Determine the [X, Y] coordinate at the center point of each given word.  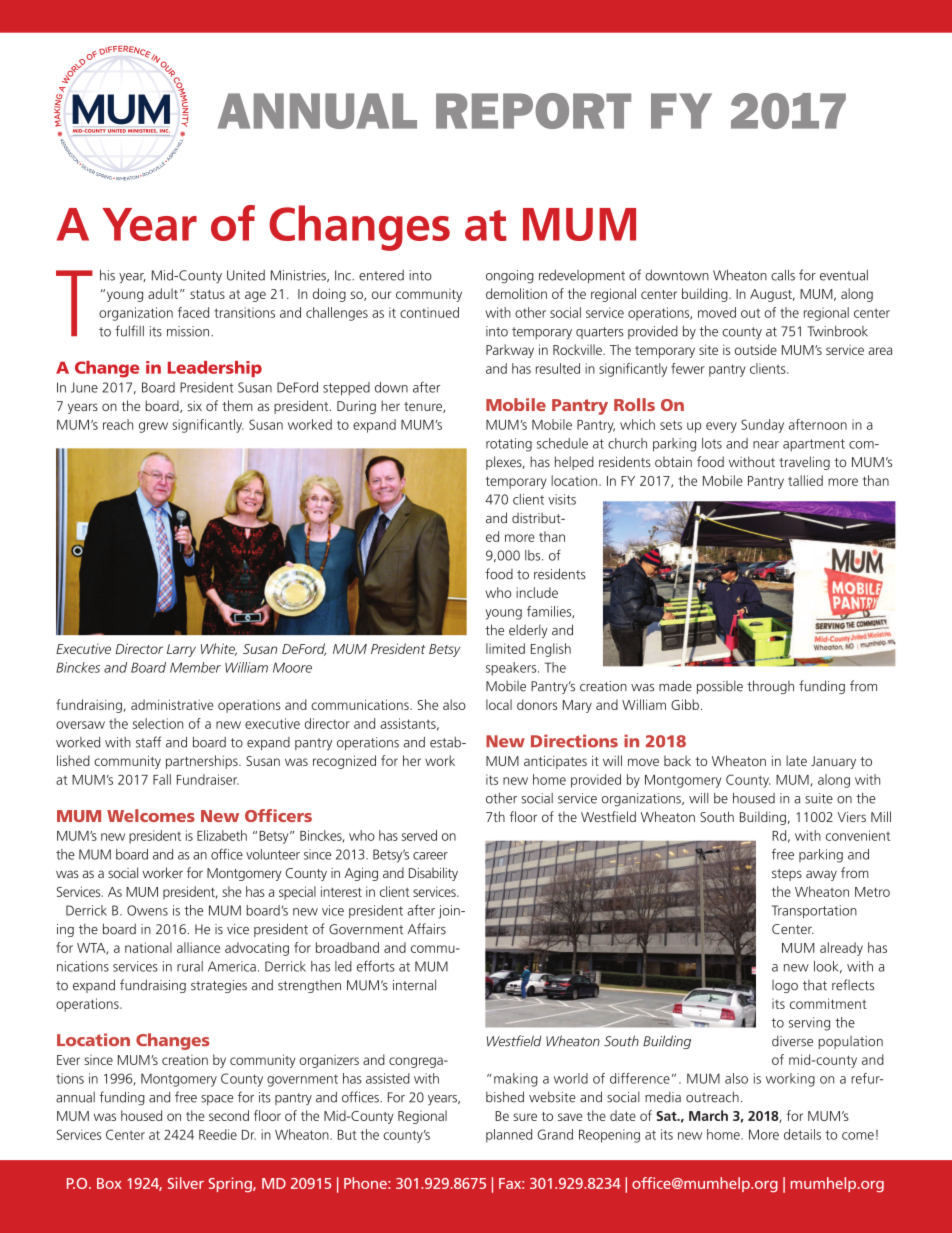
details [802, 1134]
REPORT [533, 111]
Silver [186, 1183]
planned [509, 1136]
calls [783, 275]
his [107, 275]
